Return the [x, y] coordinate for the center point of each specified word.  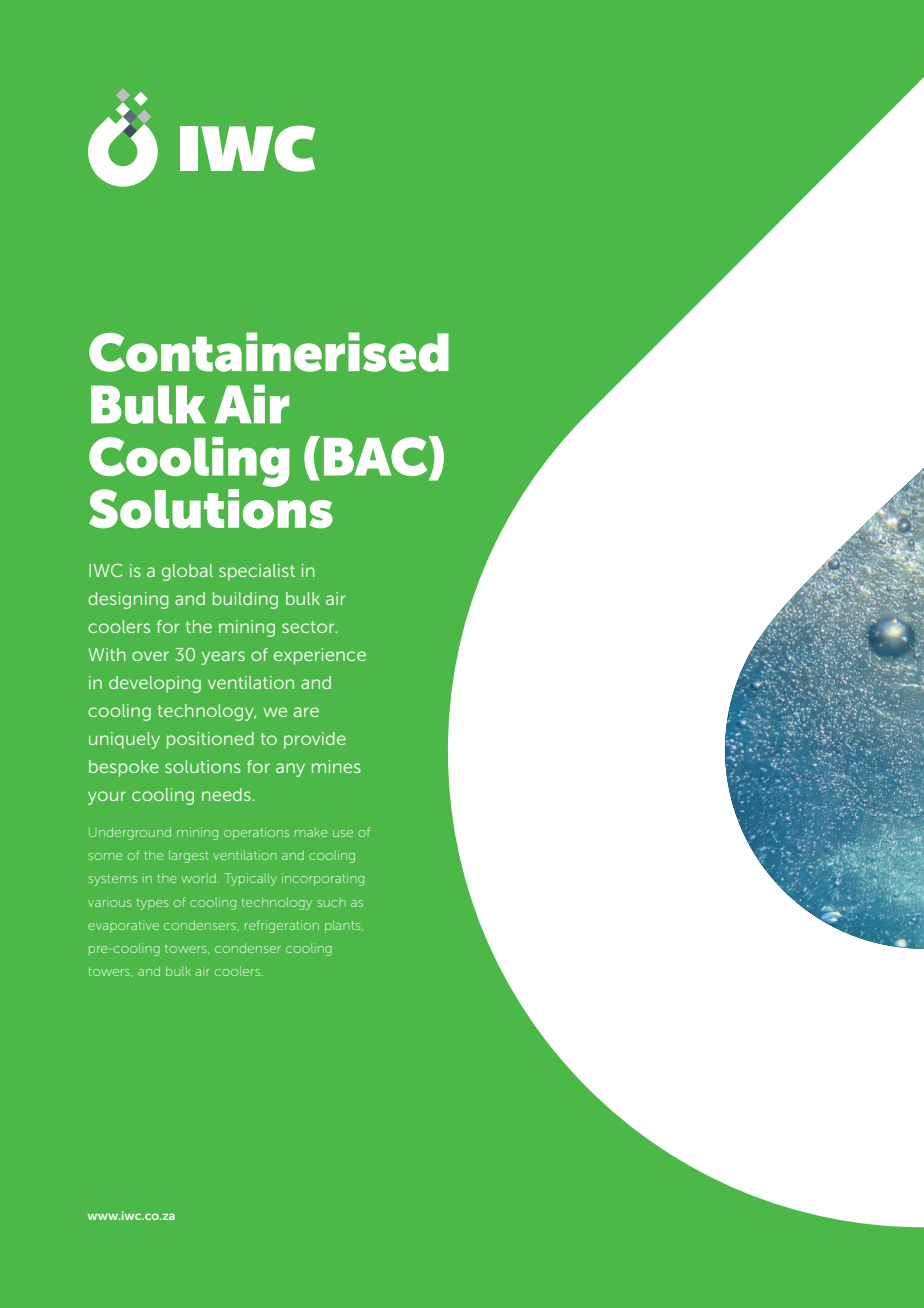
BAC [377, 457]
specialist [257, 572]
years [223, 658]
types [153, 904]
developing [155, 684]
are [306, 712]
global [187, 572]
